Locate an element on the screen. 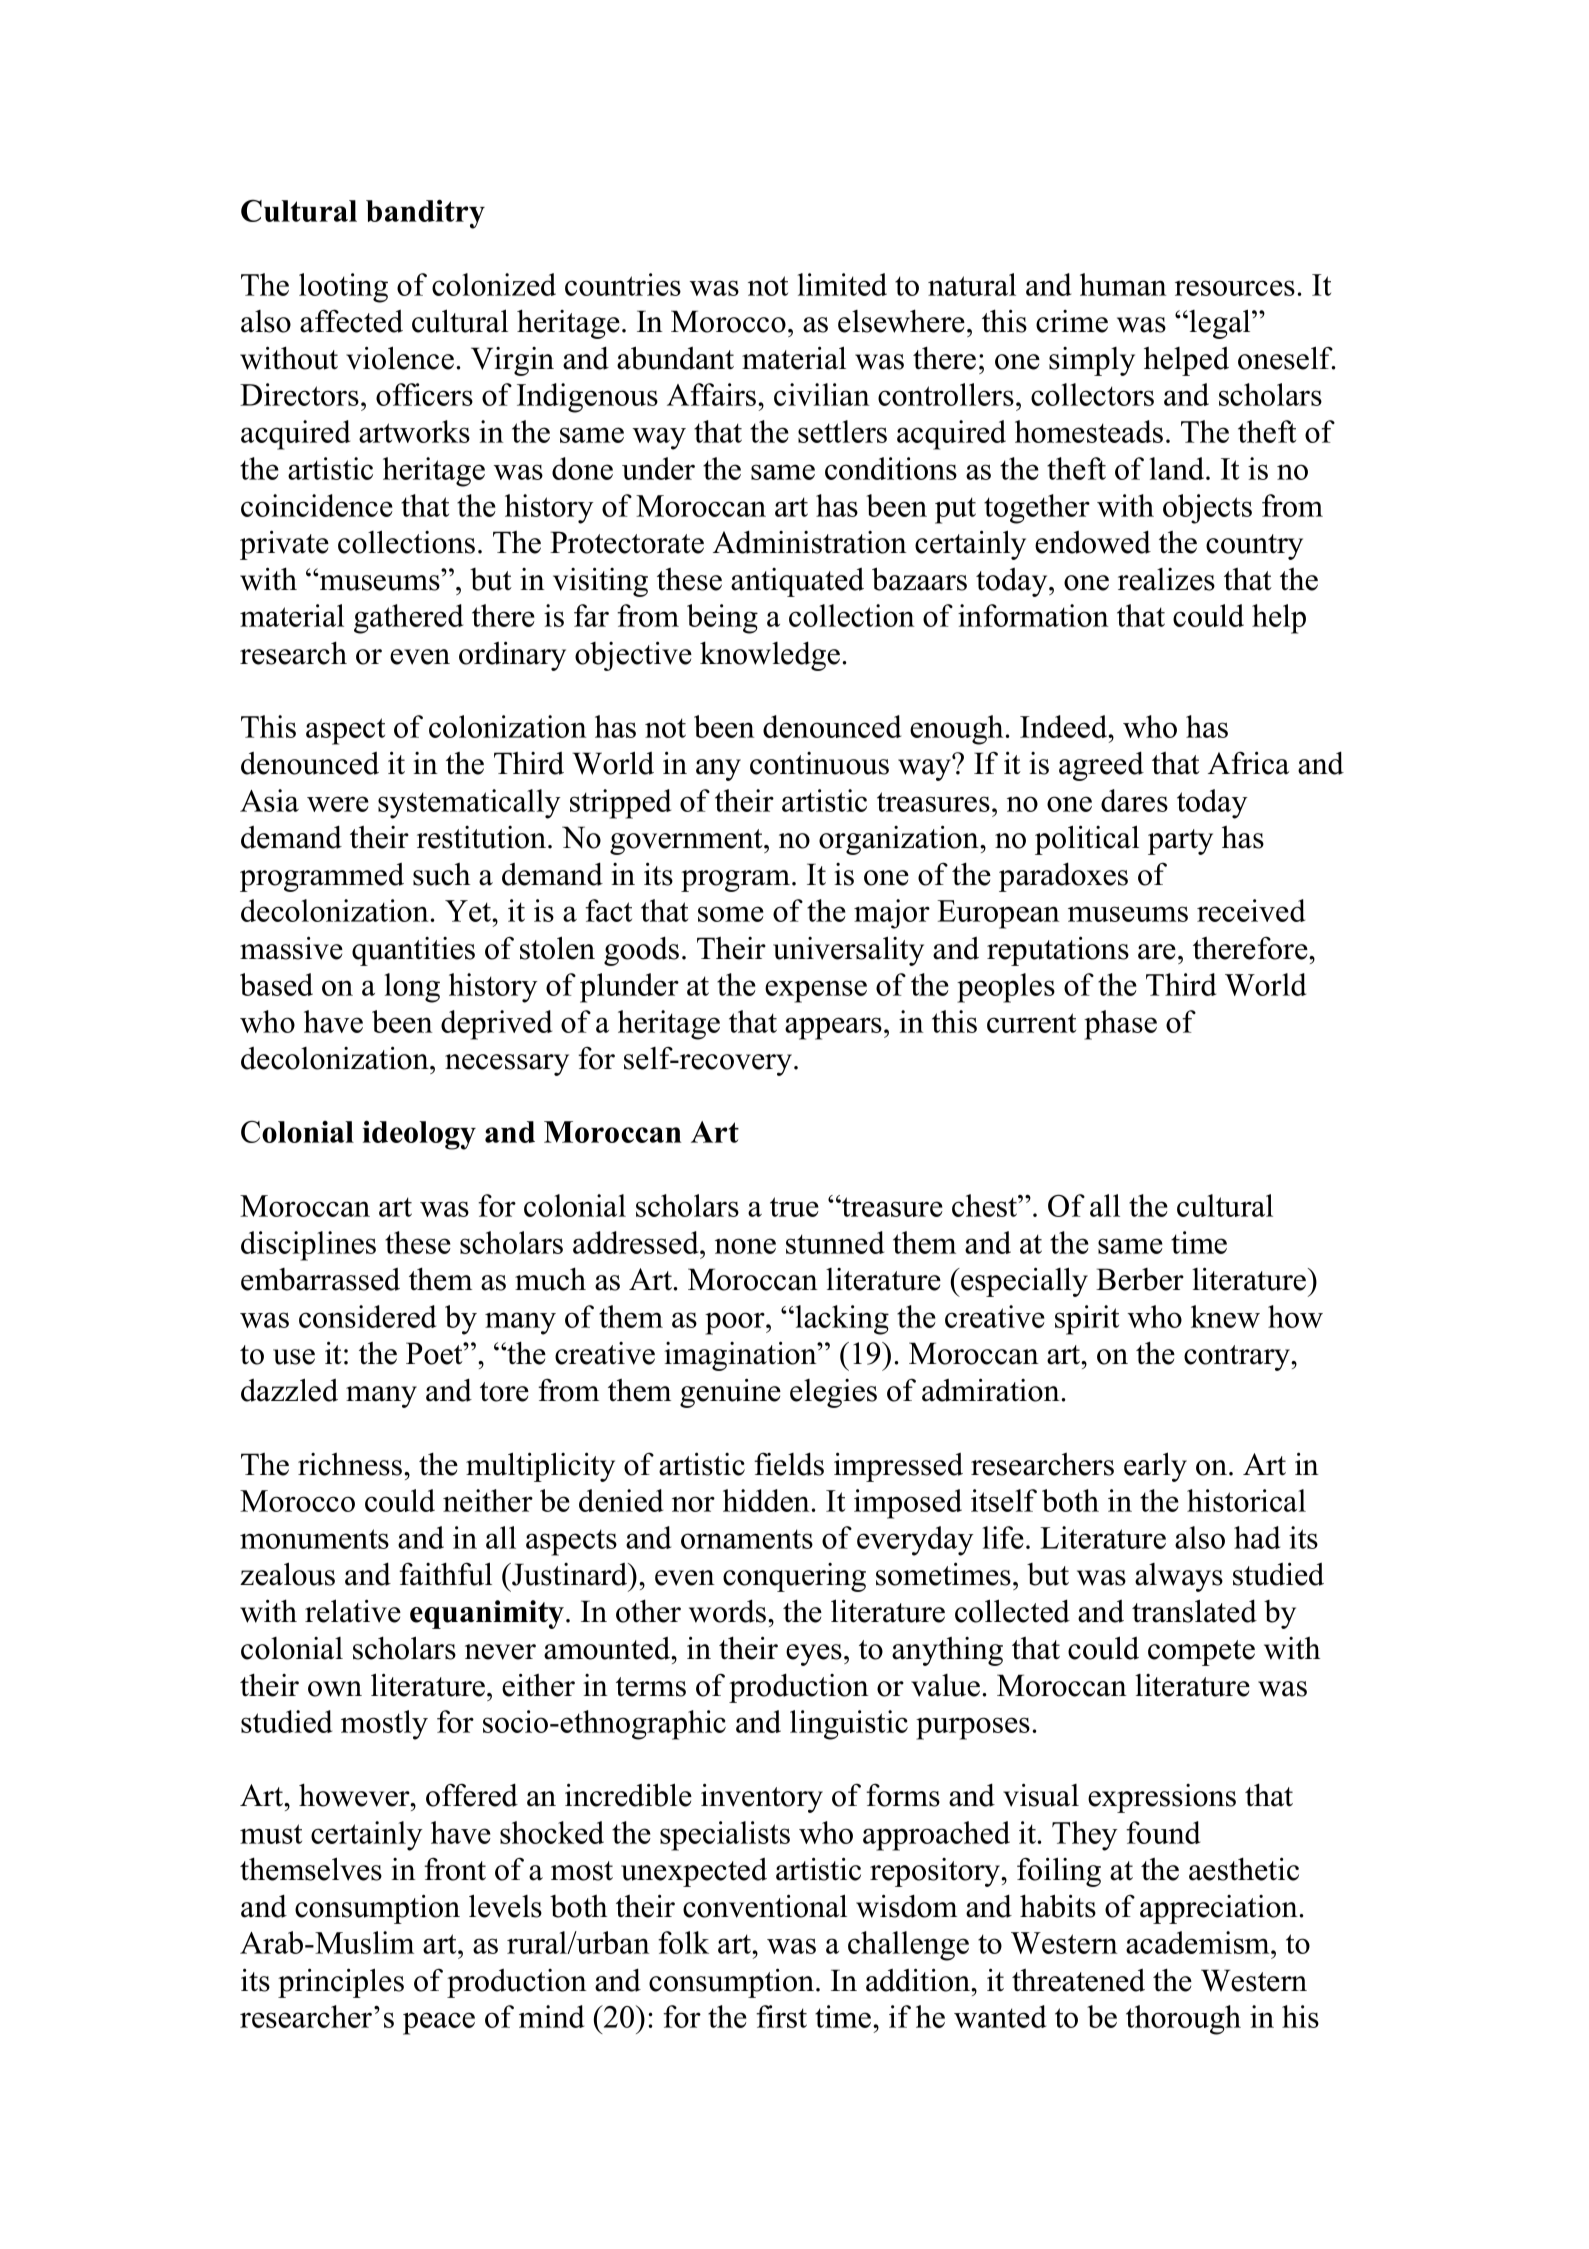 The width and height of the screenshot is (1589, 2249). principles is located at coordinates (341, 1983).
